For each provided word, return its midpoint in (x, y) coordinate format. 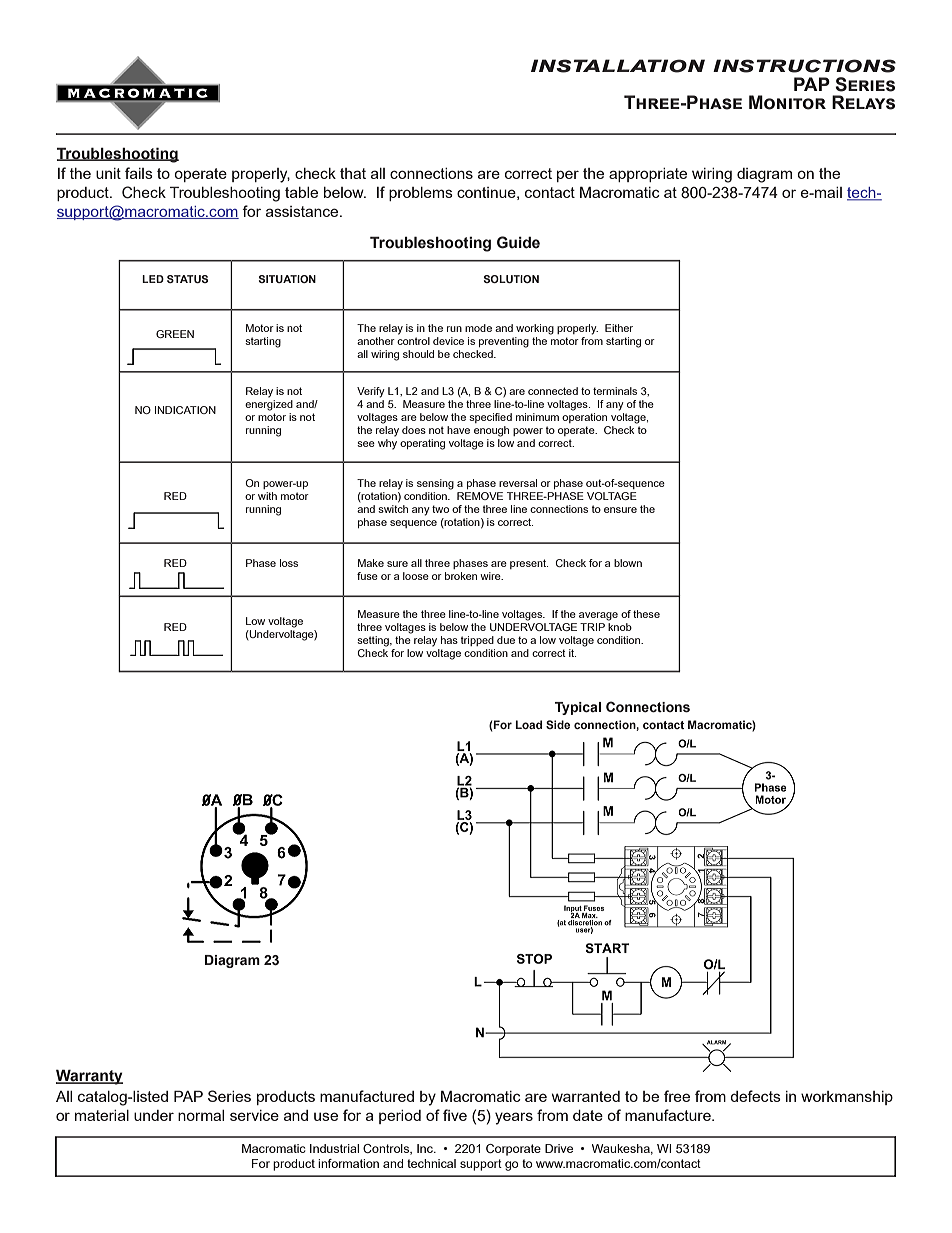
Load (528, 724)
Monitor (787, 102)
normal (201, 1115)
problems (421, 194)
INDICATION (185, 410)
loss (289, 563)
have (458, 430)
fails (139, 173)
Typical (578, 708)
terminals (615, 391)
